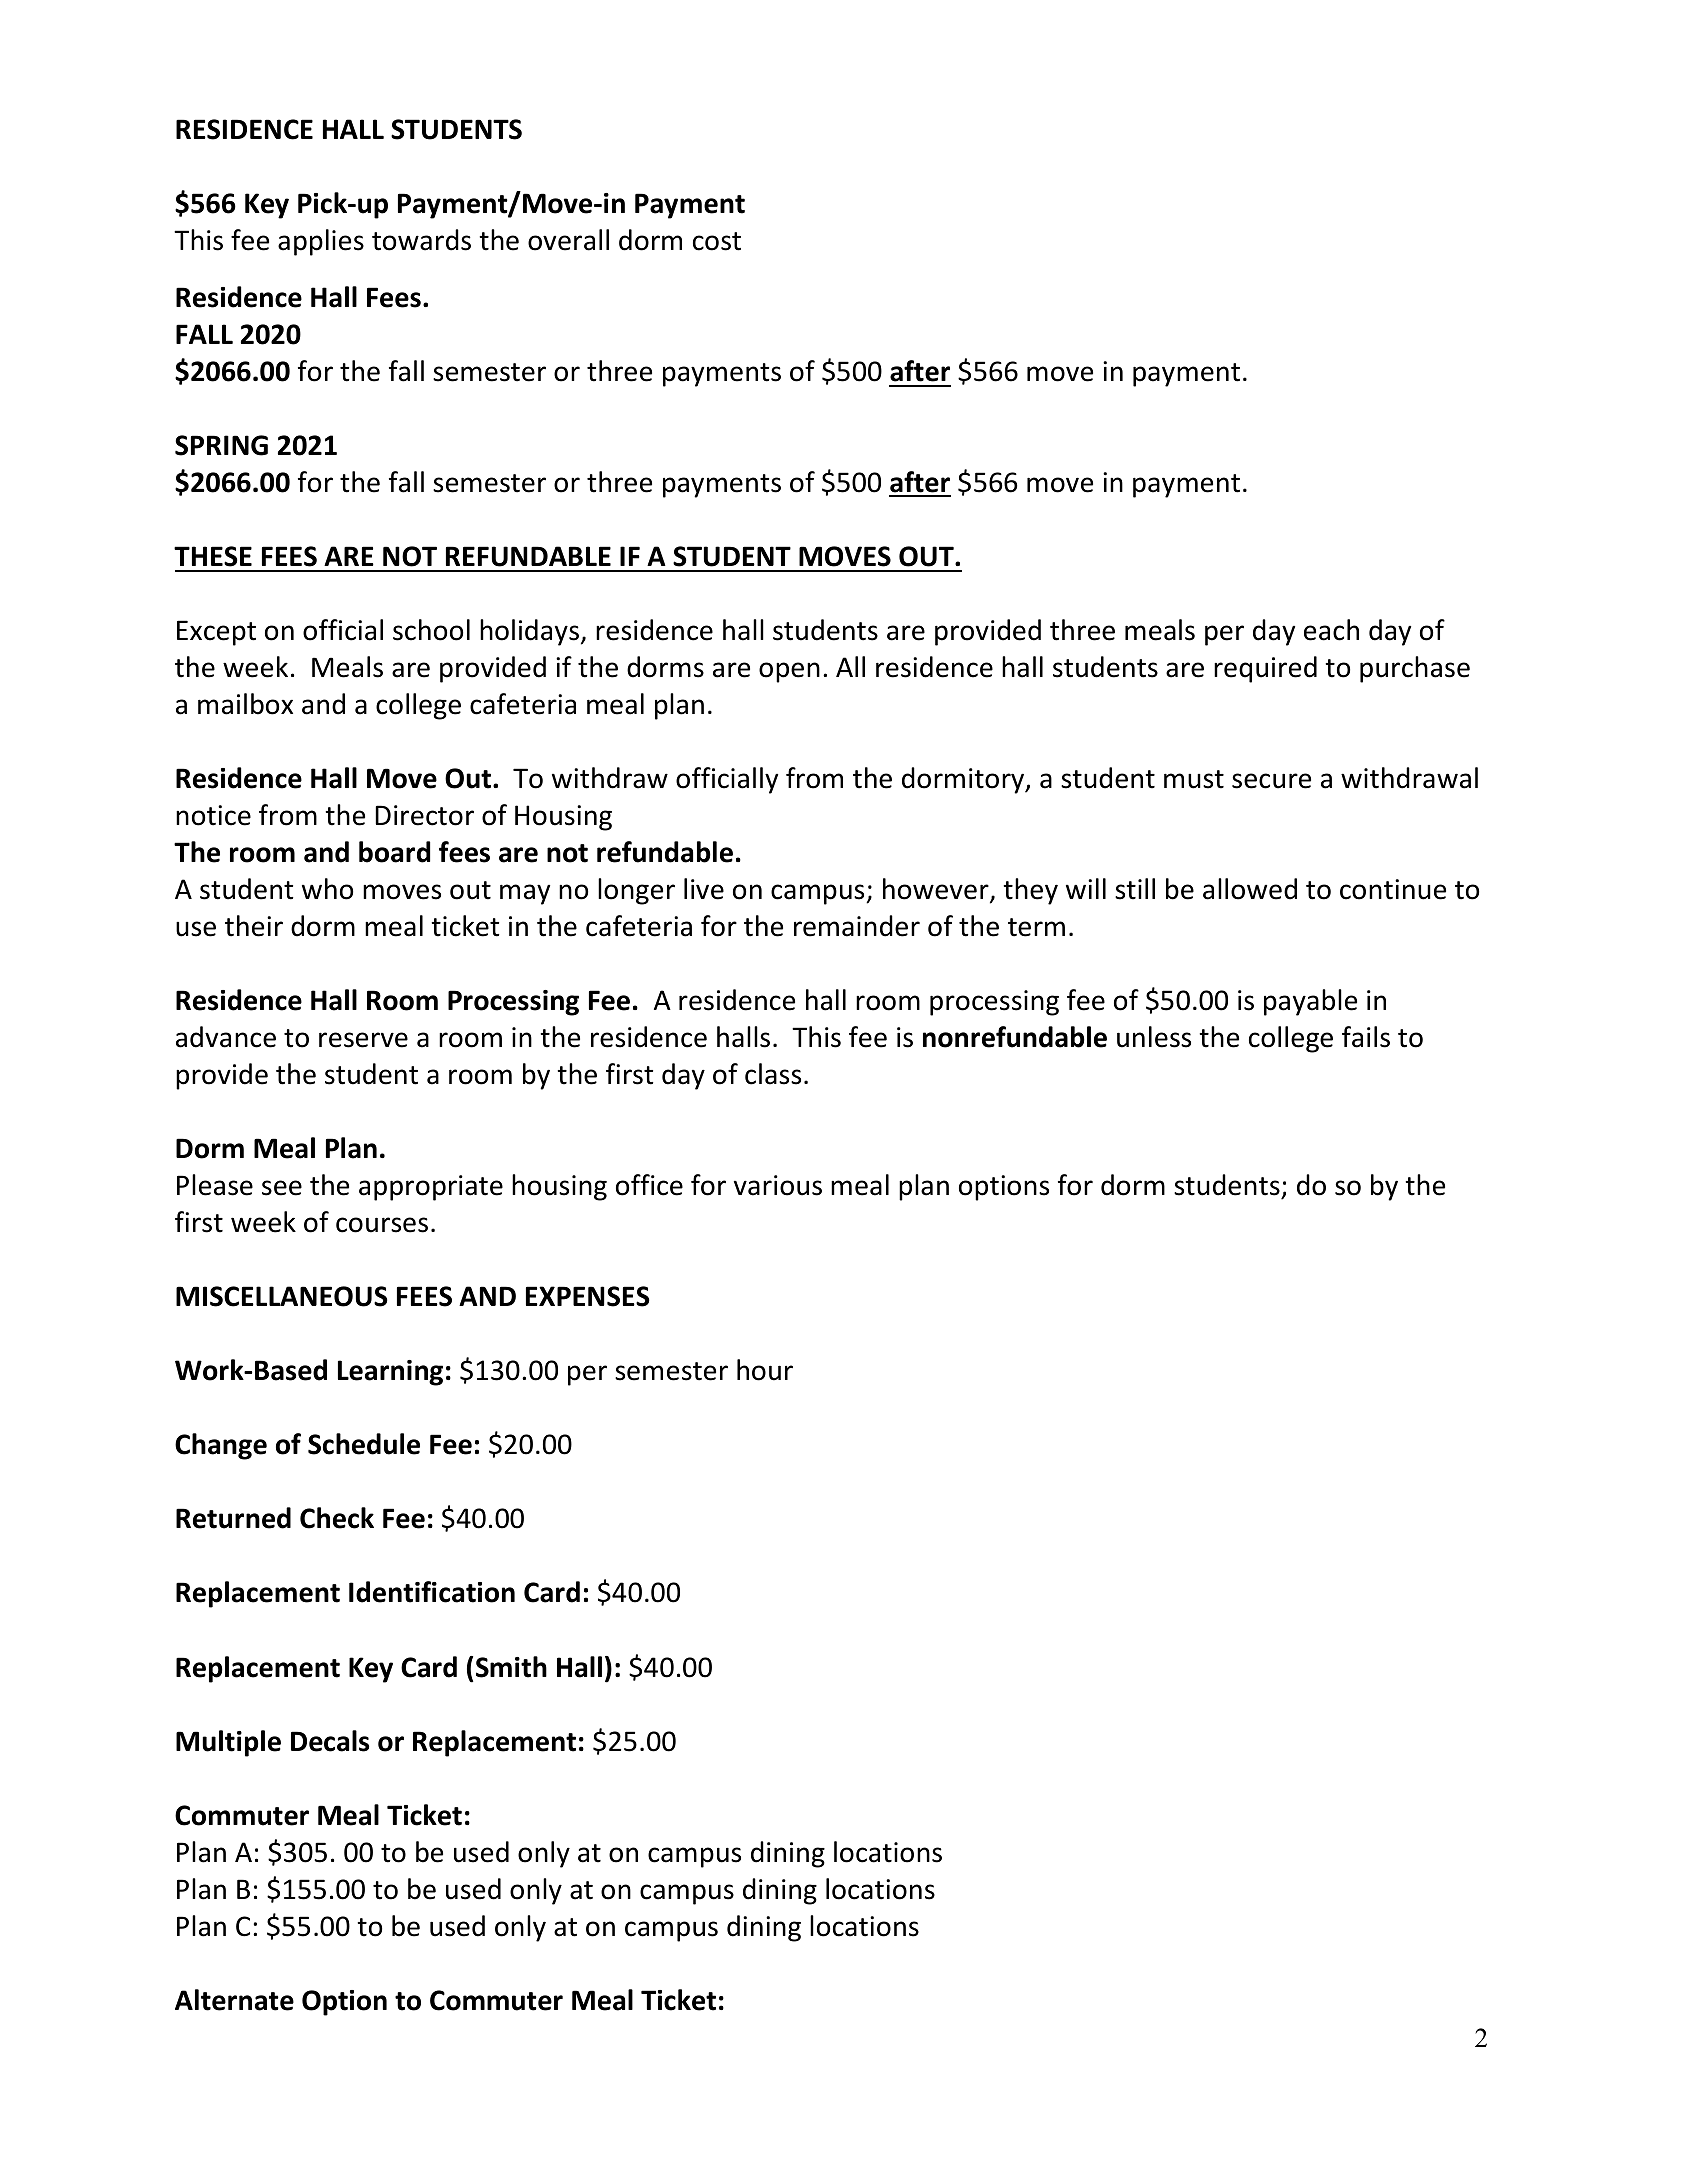 The height and width of the image is (2183, 1687). Describe the element at coordinates (1366, 1037) in the image. I see `fails` at that location.
